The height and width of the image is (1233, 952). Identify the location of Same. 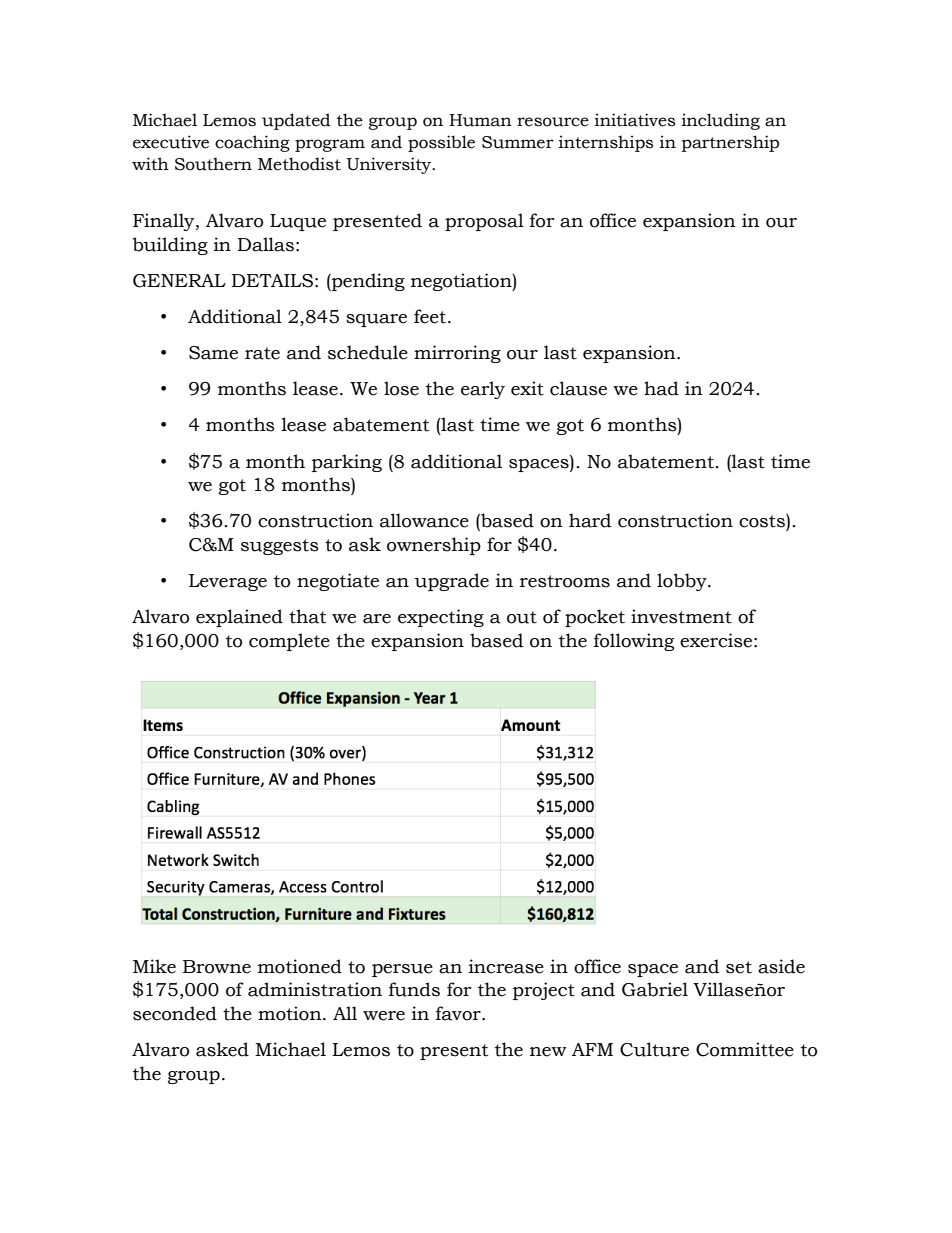
(213, 353).
